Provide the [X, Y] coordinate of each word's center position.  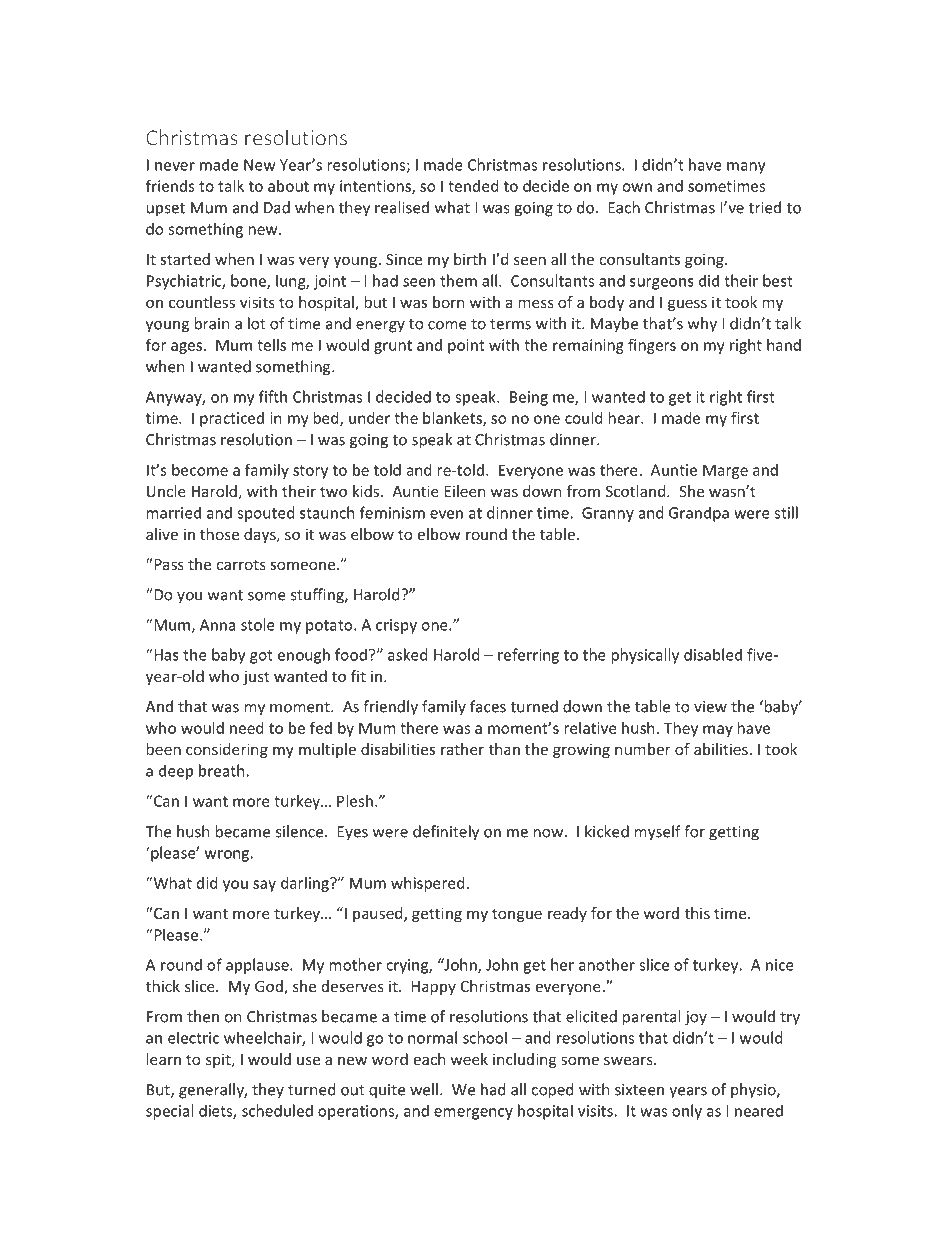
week [469, 1059]
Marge [725, 471]
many [746, 168]
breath [221, 770]
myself [658, 833]
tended [473, 186]
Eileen [464, 491]
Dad [277, 207]
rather [462, 749]
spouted [265, 514]
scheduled [277, 1110]
